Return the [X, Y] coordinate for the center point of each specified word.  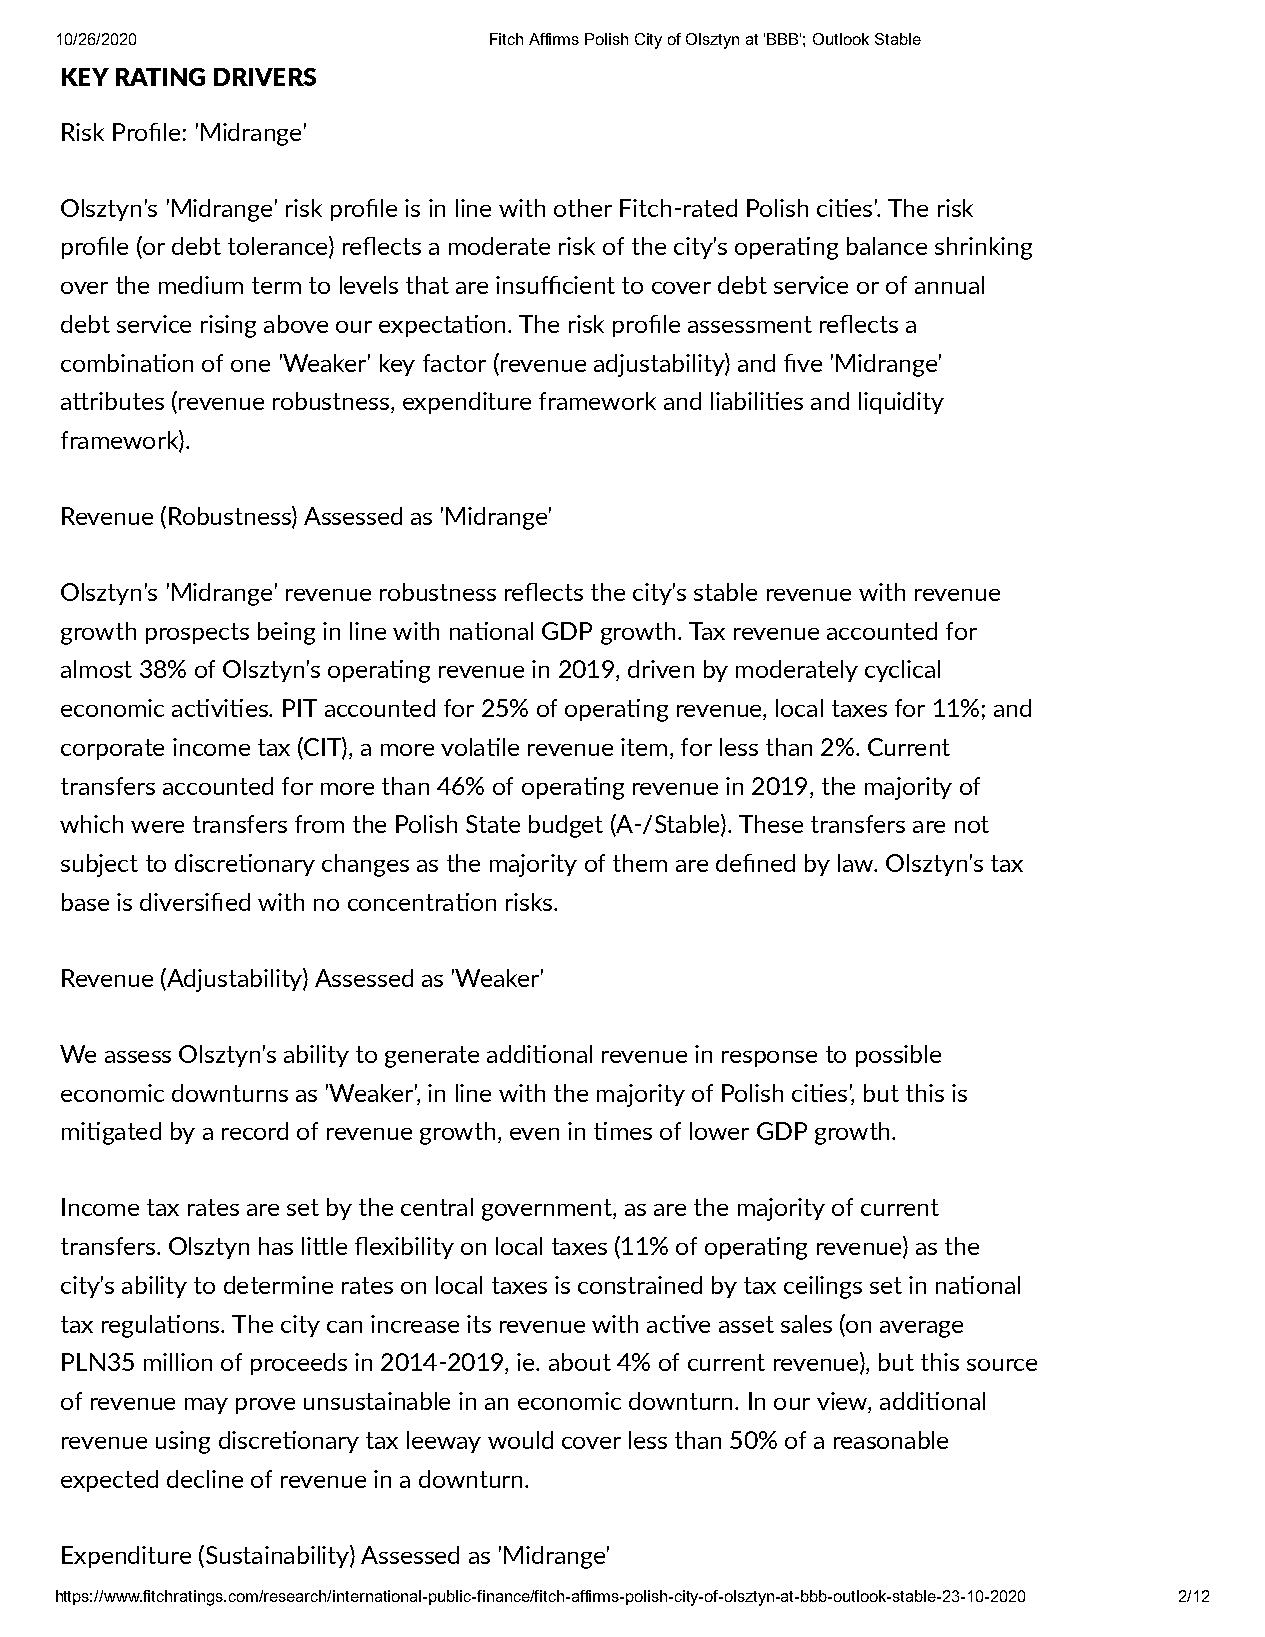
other [583, 208]
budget [566, 826]
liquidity [901, 403]
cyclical [902, 671]
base [85, 902]
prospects [197, 633]
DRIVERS [265, 77]
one [250, 366]
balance [887, 246]
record [255, 1131]
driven [661, 669]
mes [631, 1134]
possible [898, 1056]
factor [454, 363]
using [183, 1442]
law [857, 863]
